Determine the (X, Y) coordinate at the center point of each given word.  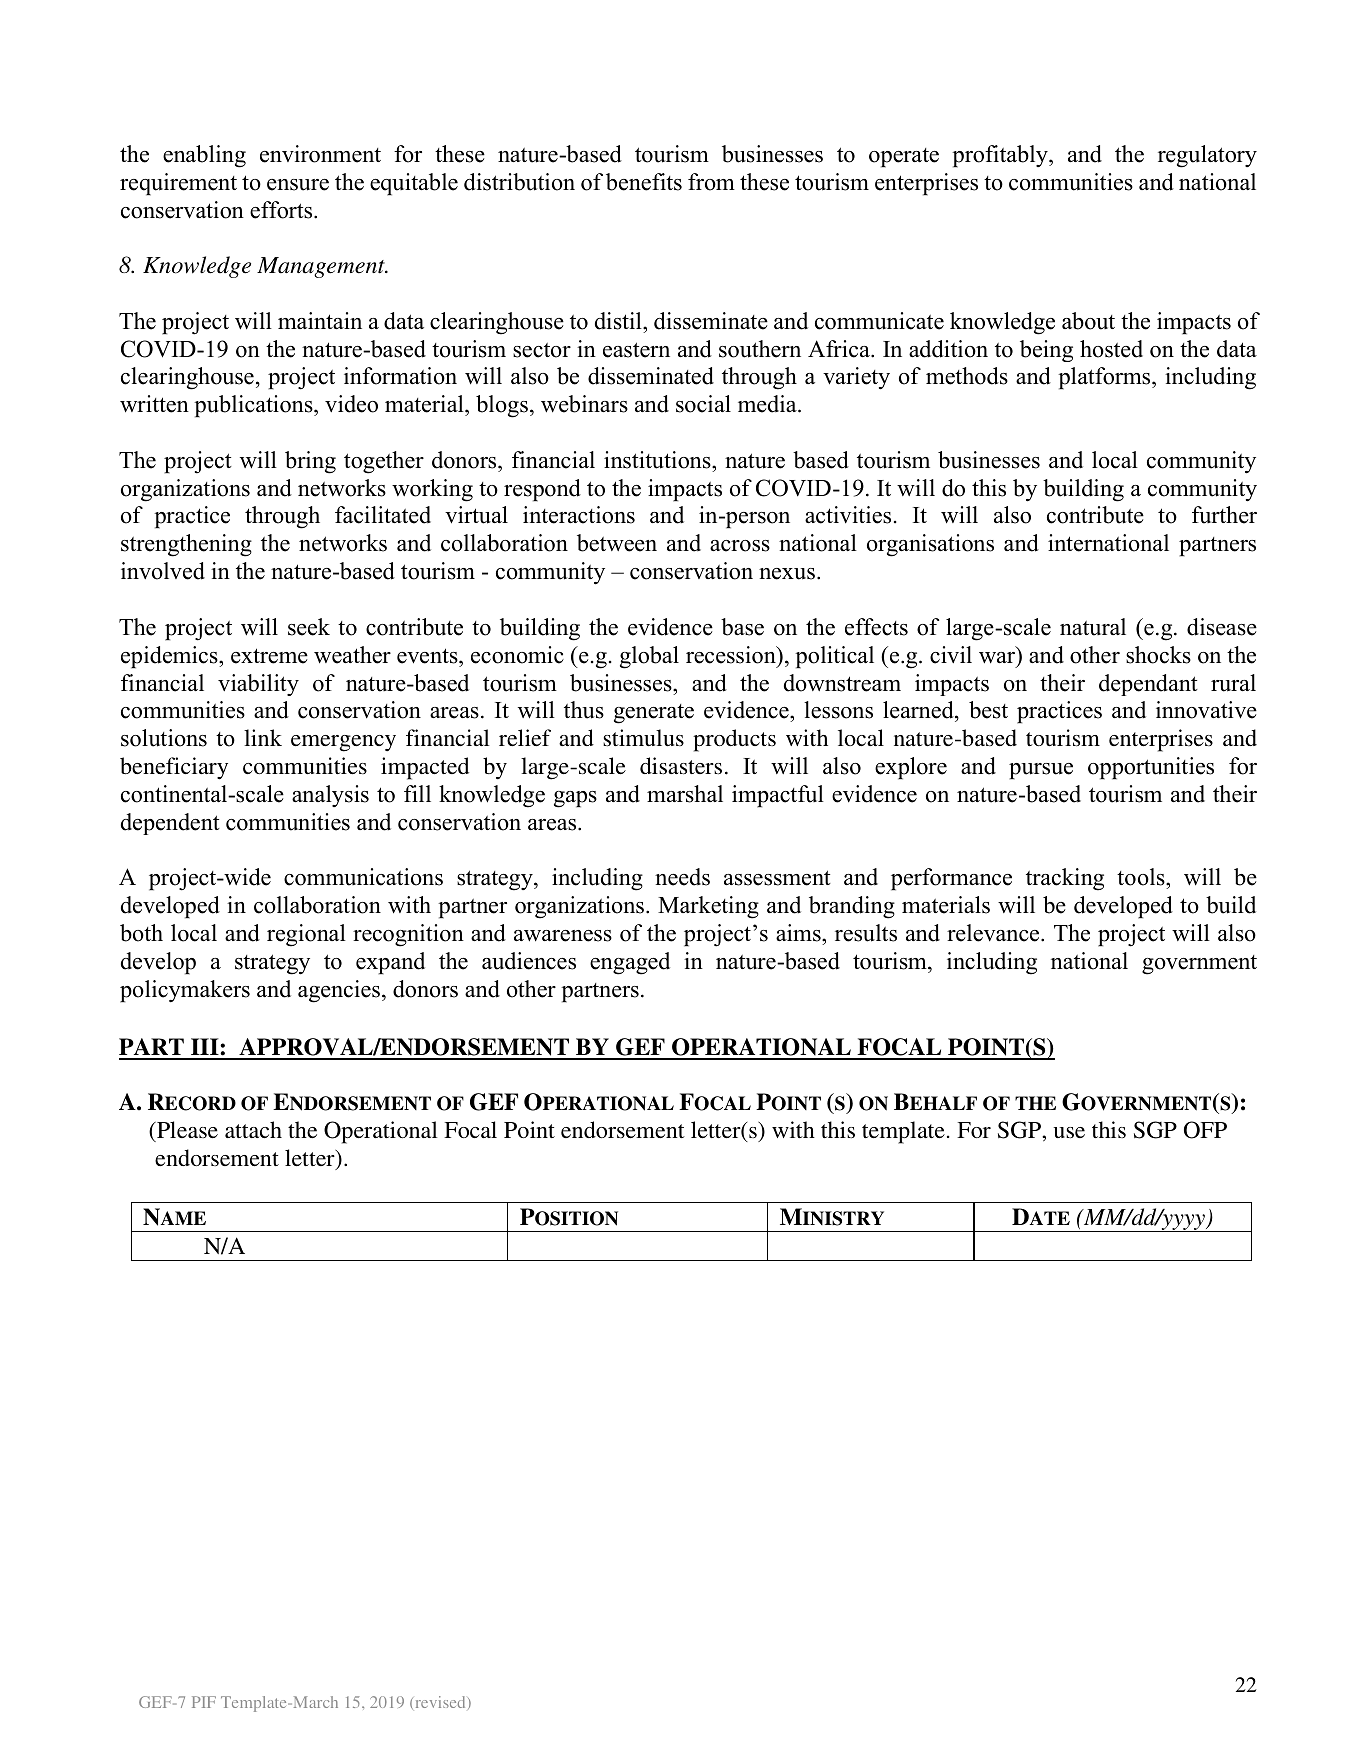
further (1224, 515)
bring (310, 462)
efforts (282, 210)
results (866, 933)
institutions (658, 460)
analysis (330, 796)
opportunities (1151, 768)
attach (253, 1129)
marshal (685, 794)
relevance (994, 933)
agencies (340, 991)
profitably (1001, 156)
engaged (630, 963)
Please (186, 1129)
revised (440, 1702)
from (711, 182)
